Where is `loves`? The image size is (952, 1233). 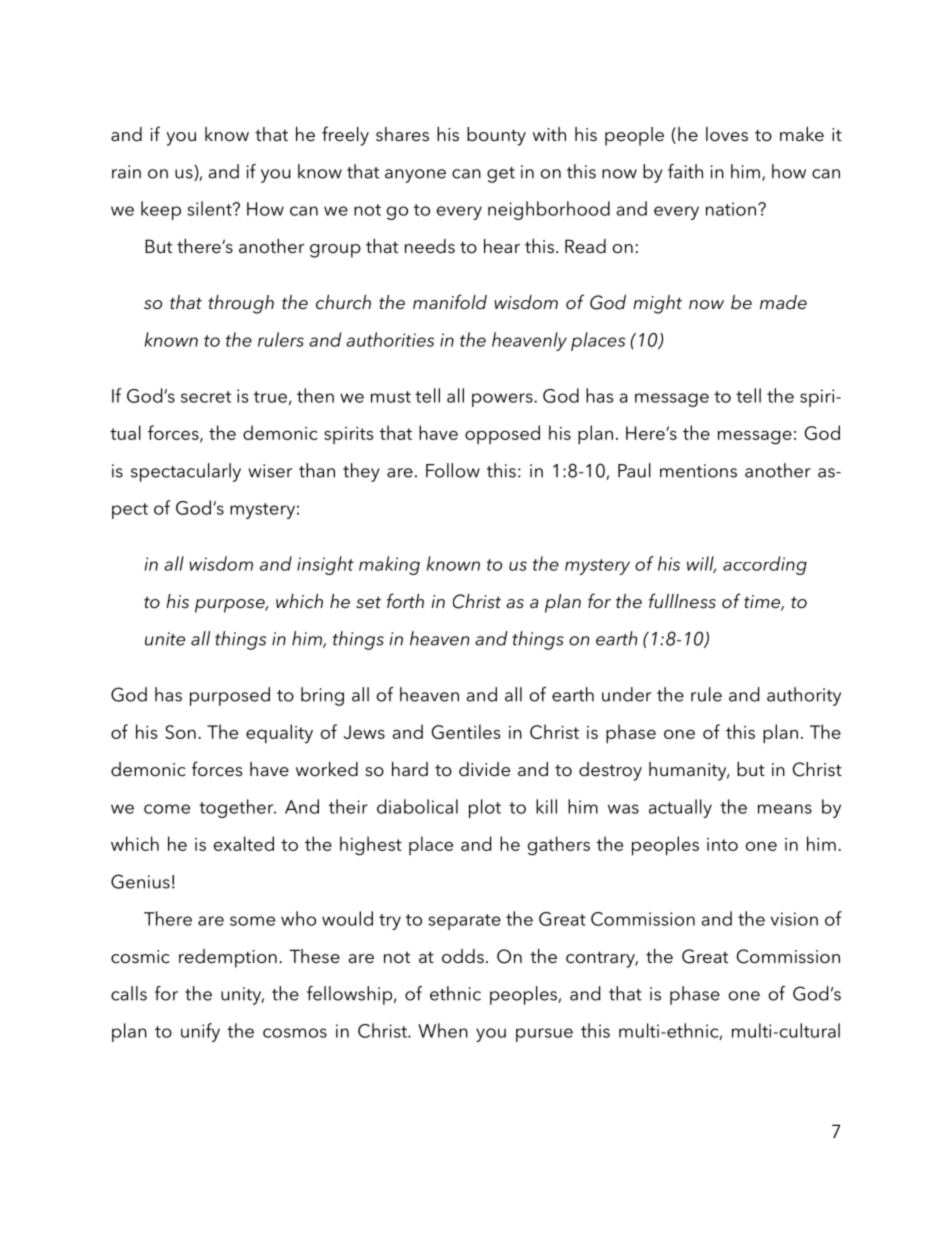 loves is located at coordinates (727, 134).
